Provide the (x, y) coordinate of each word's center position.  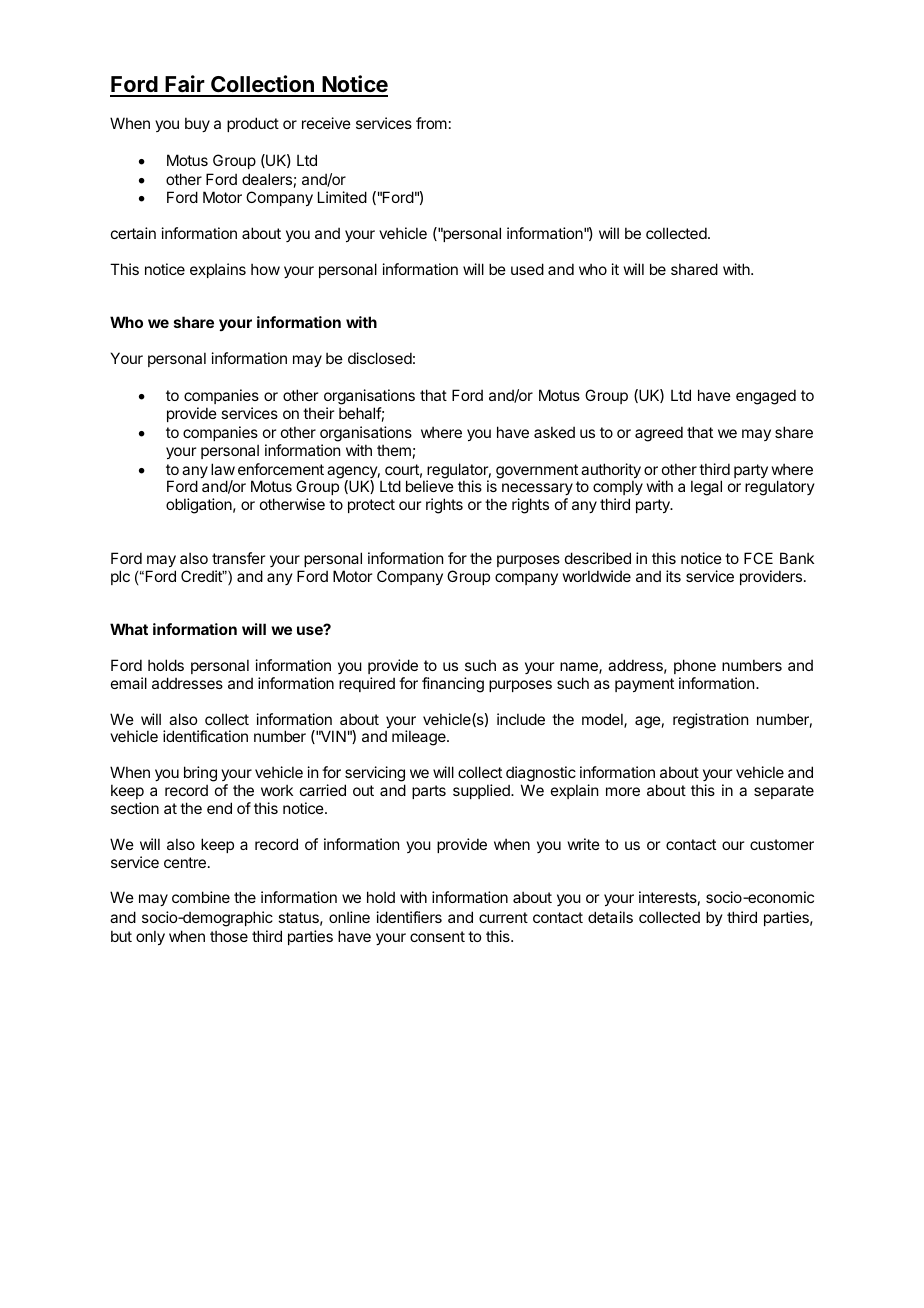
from (431, 123)
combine (201, 897)
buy (197, 124)
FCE (758, 558)
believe (430, 486)
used (527, 269)
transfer (238, 558)
